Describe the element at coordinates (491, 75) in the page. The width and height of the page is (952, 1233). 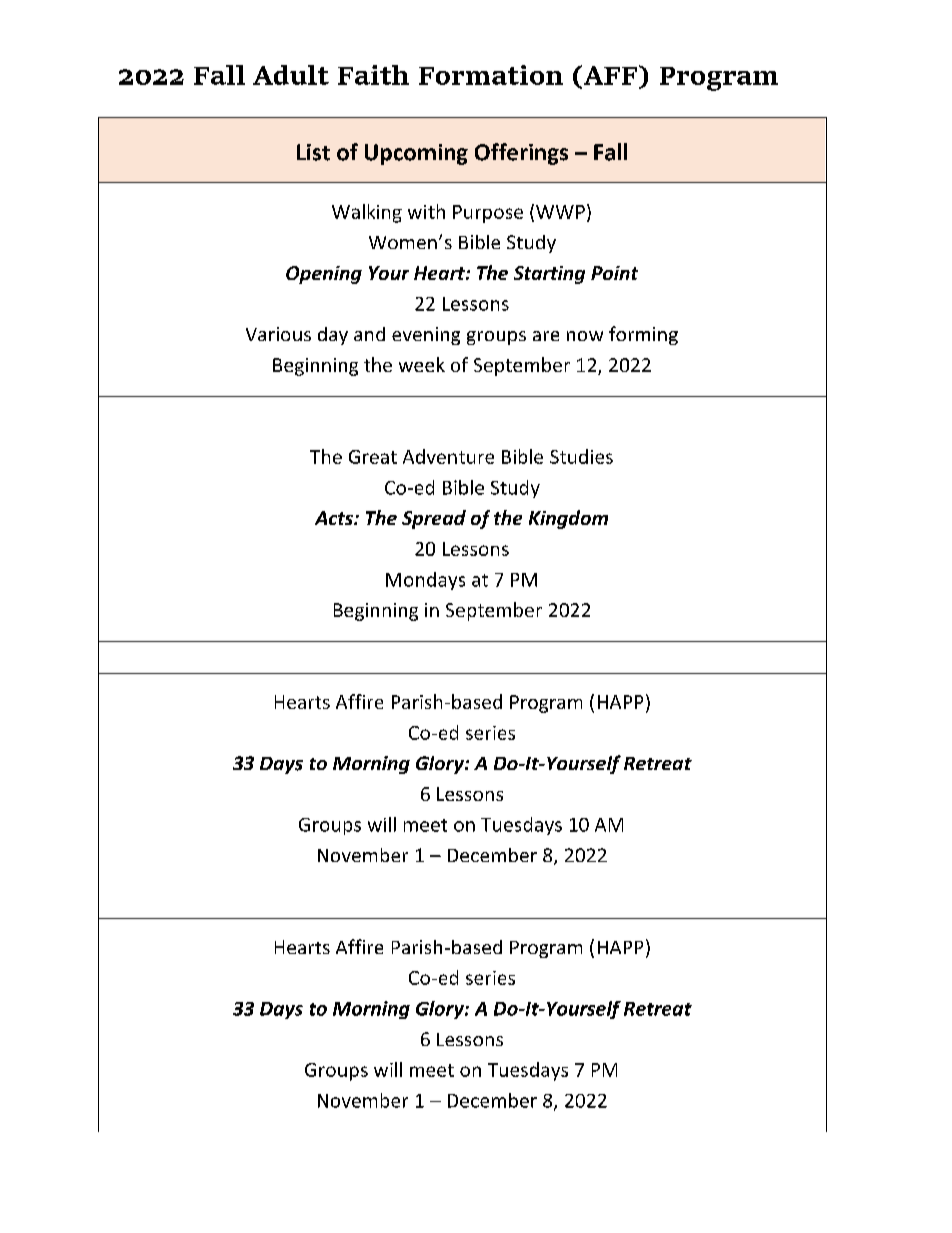
I see `Formation` at that location.
